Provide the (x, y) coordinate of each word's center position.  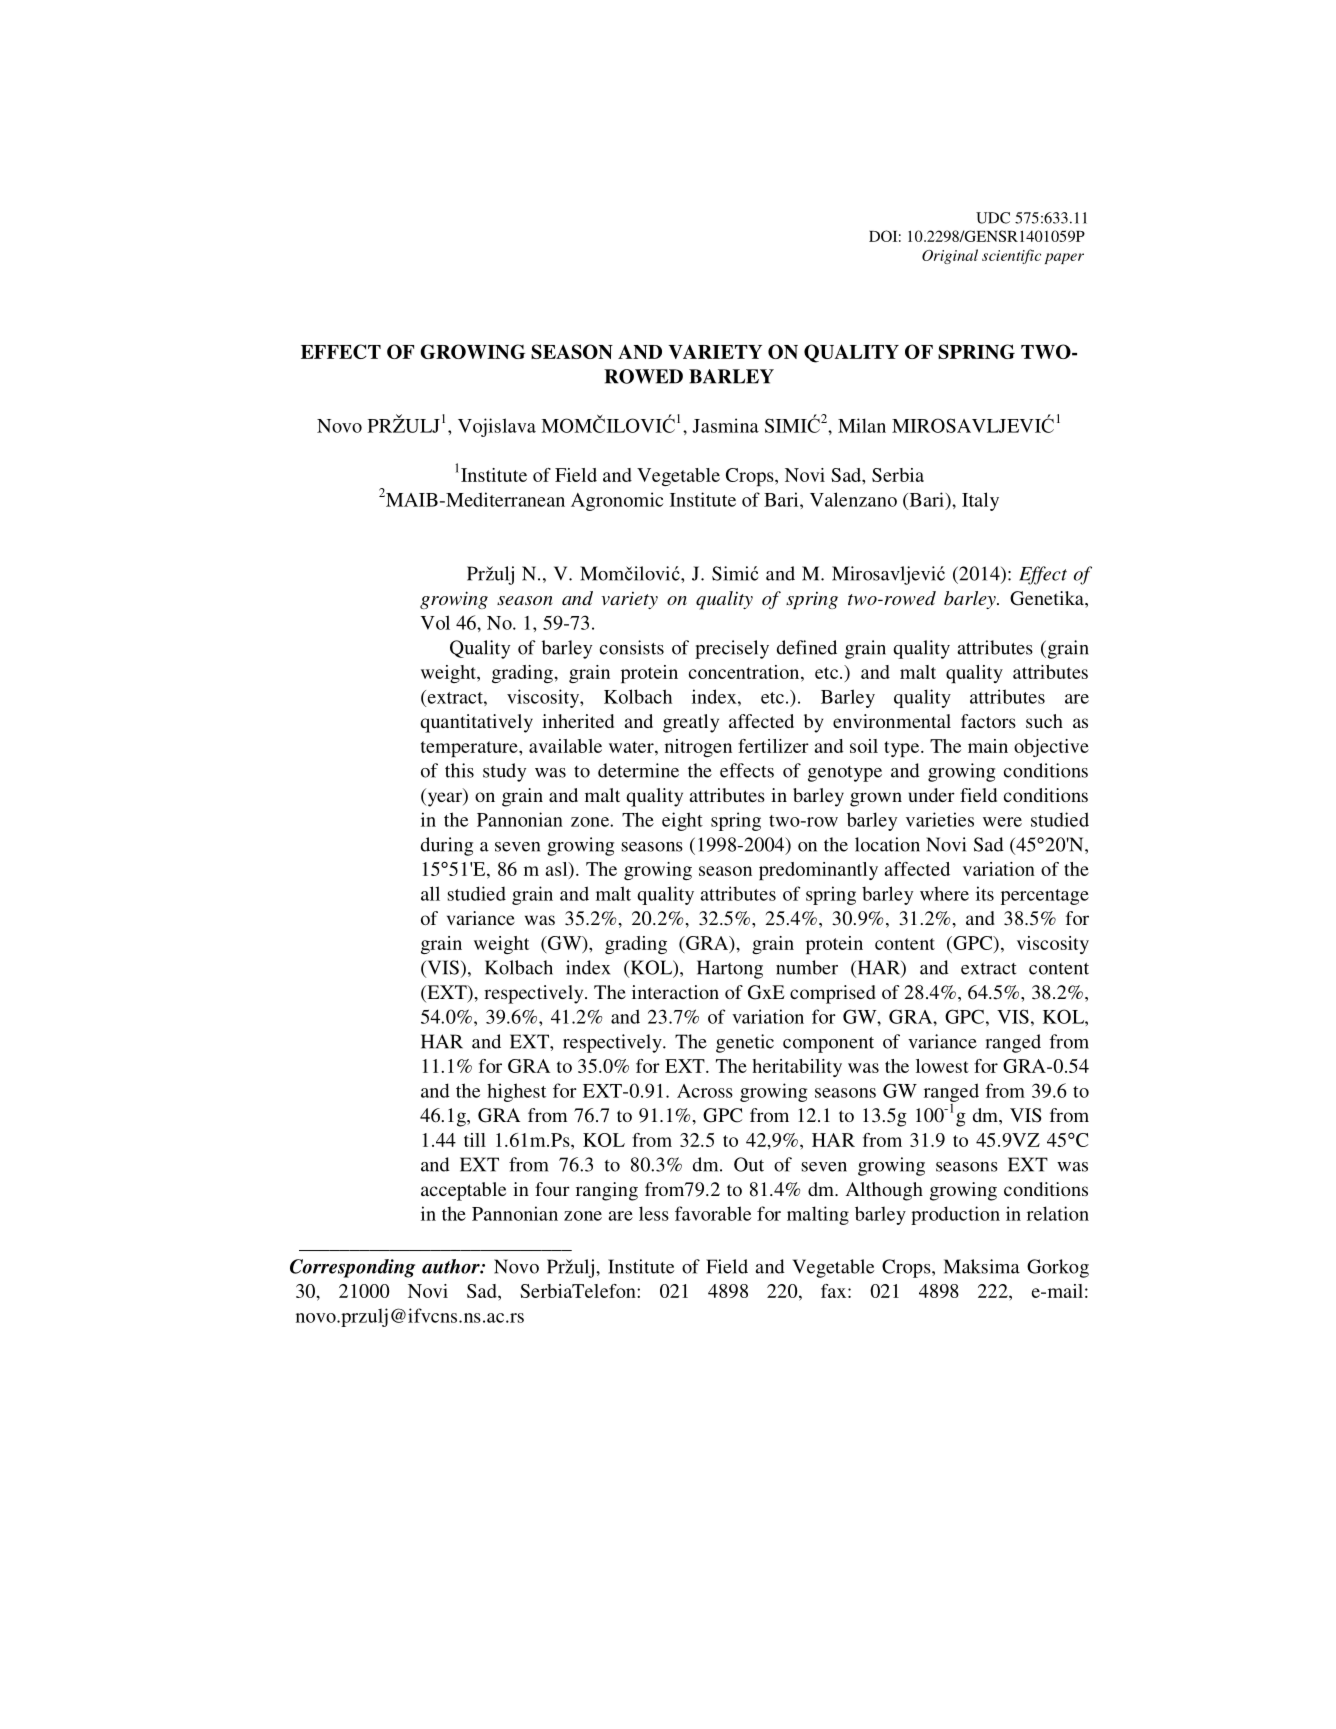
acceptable (463, 1191)
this (459, 770)
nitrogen (698, 748)
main (988, 746)
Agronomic (617, 501)
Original (950, 256)
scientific (1011, 256)
